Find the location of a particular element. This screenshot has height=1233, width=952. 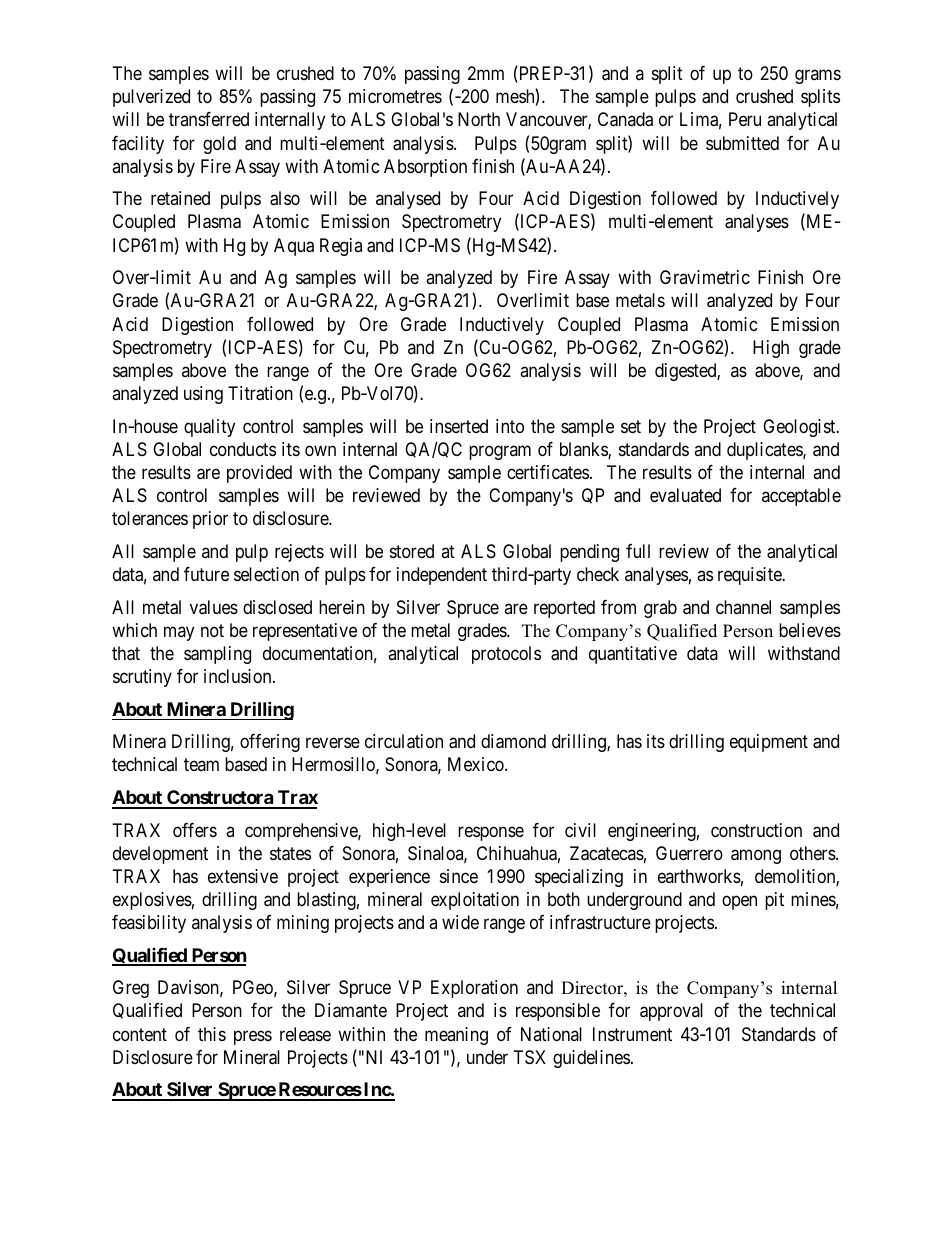

meaning is located at coordinates (456, 1036).
